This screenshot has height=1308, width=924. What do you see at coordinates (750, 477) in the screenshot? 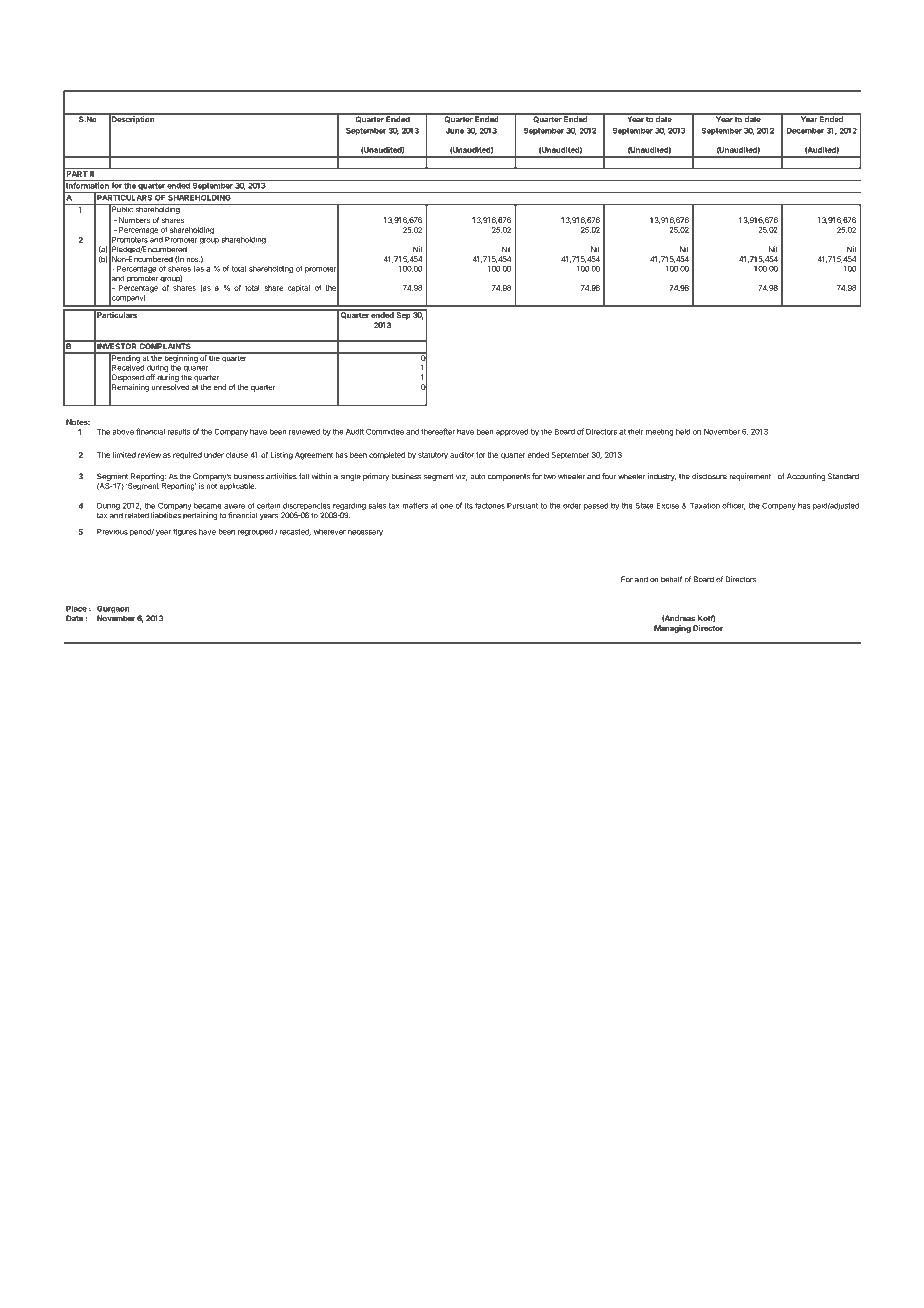
I see `requirement` at bounding box center [750, 477].
